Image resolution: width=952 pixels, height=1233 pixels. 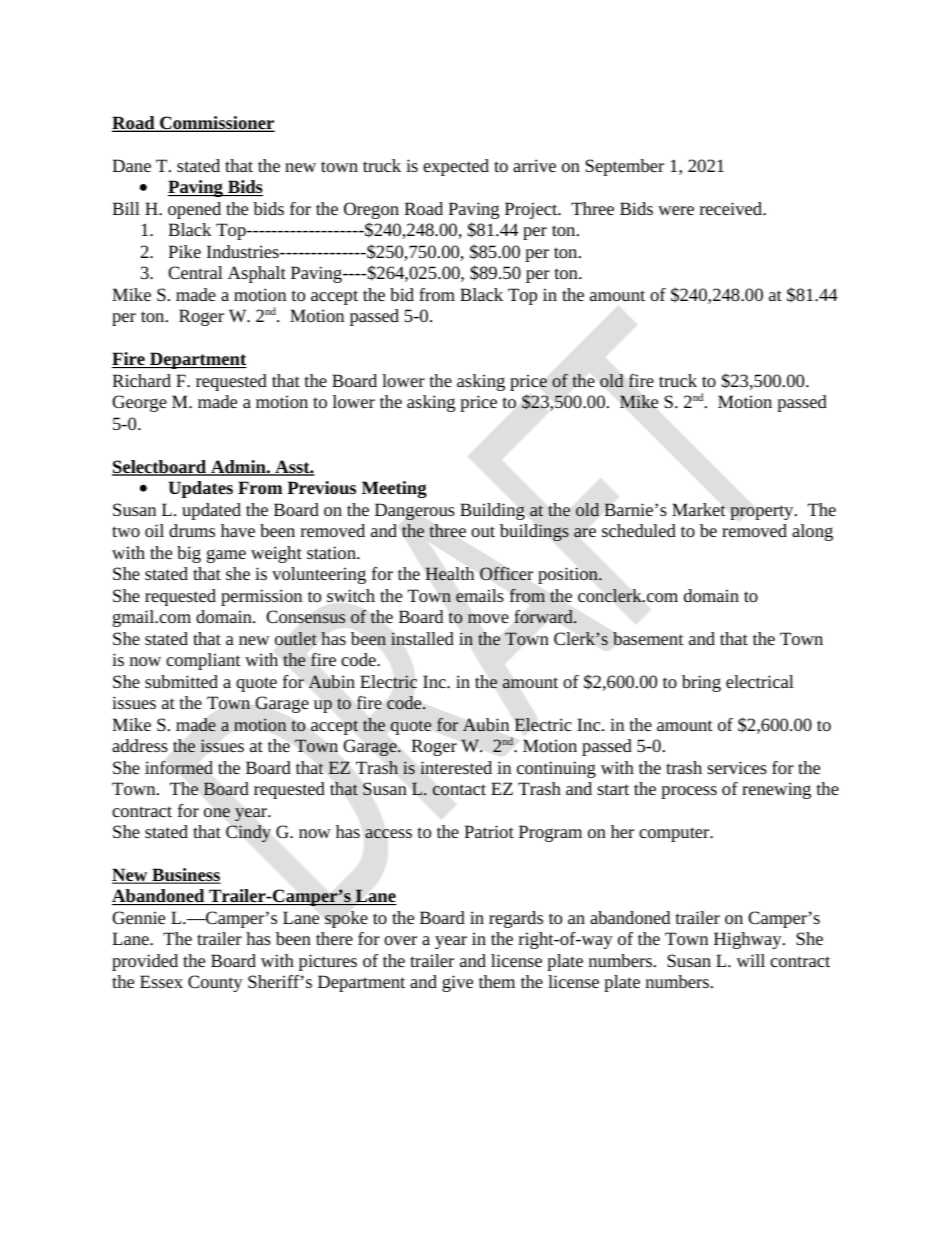 I want to click on services, so click(x=737, y=767).
